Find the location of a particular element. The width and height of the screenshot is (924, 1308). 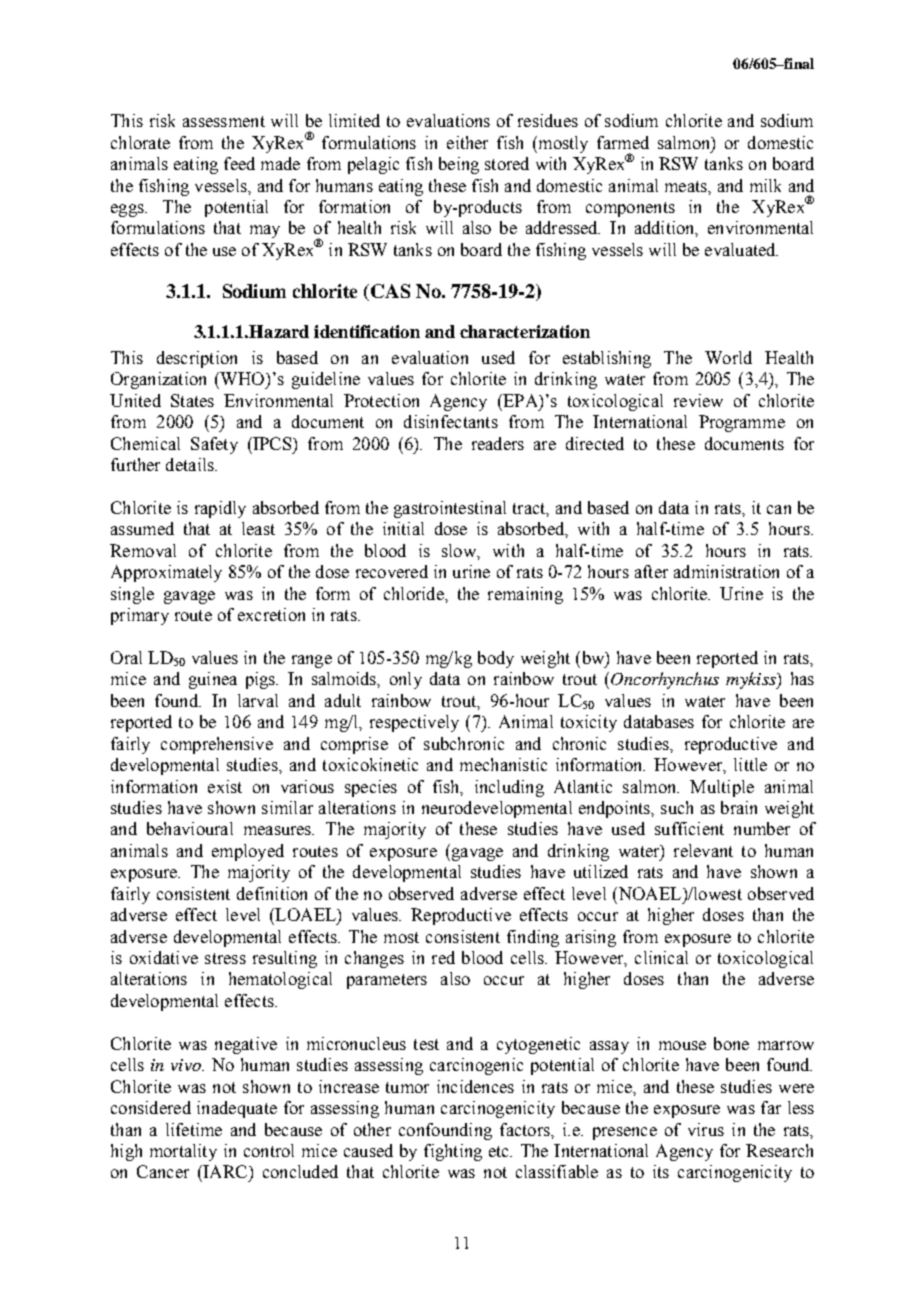

brain is located at coordinates (739, 807).
